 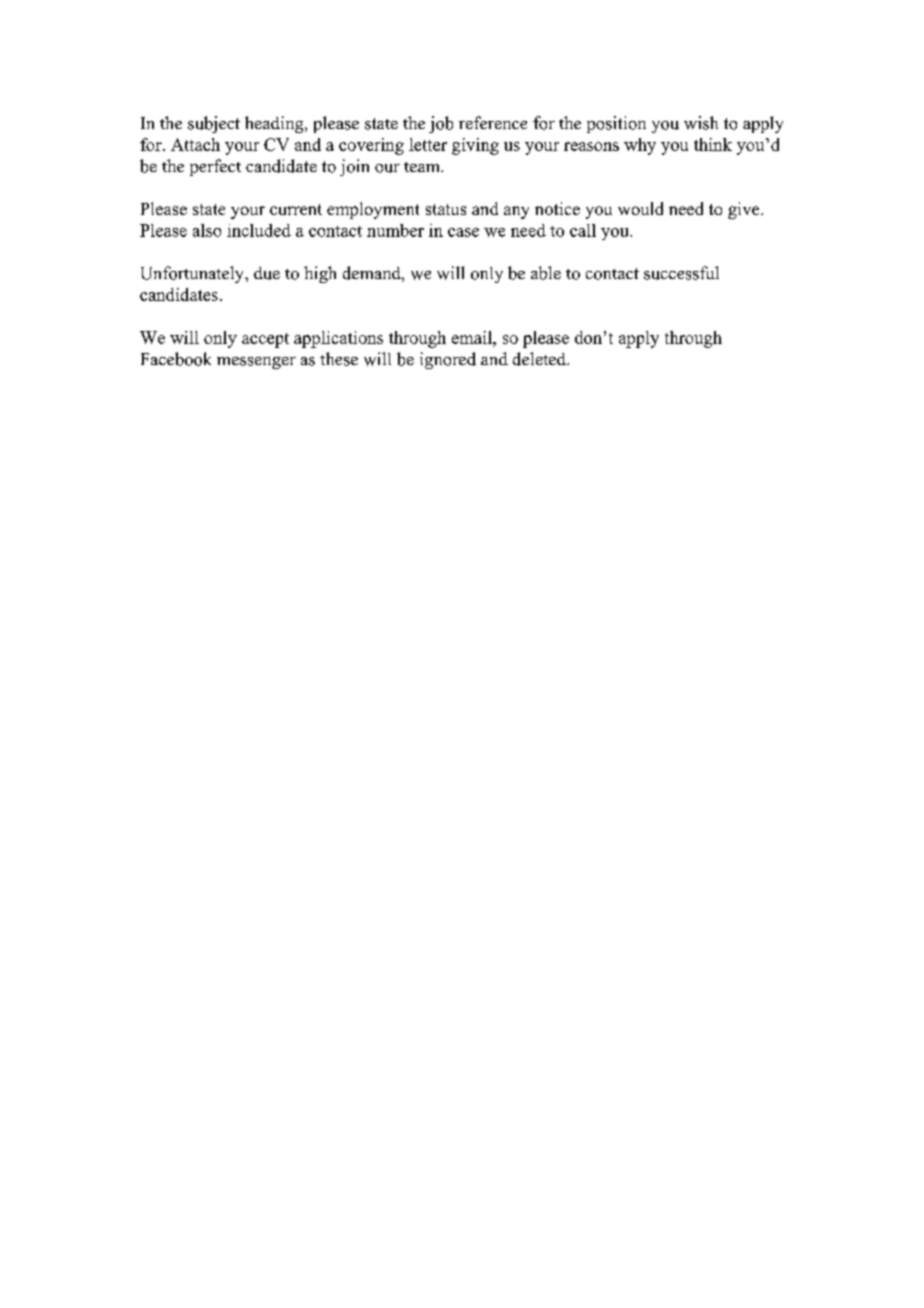 I want to click on status, so click(x=446, y=209).
